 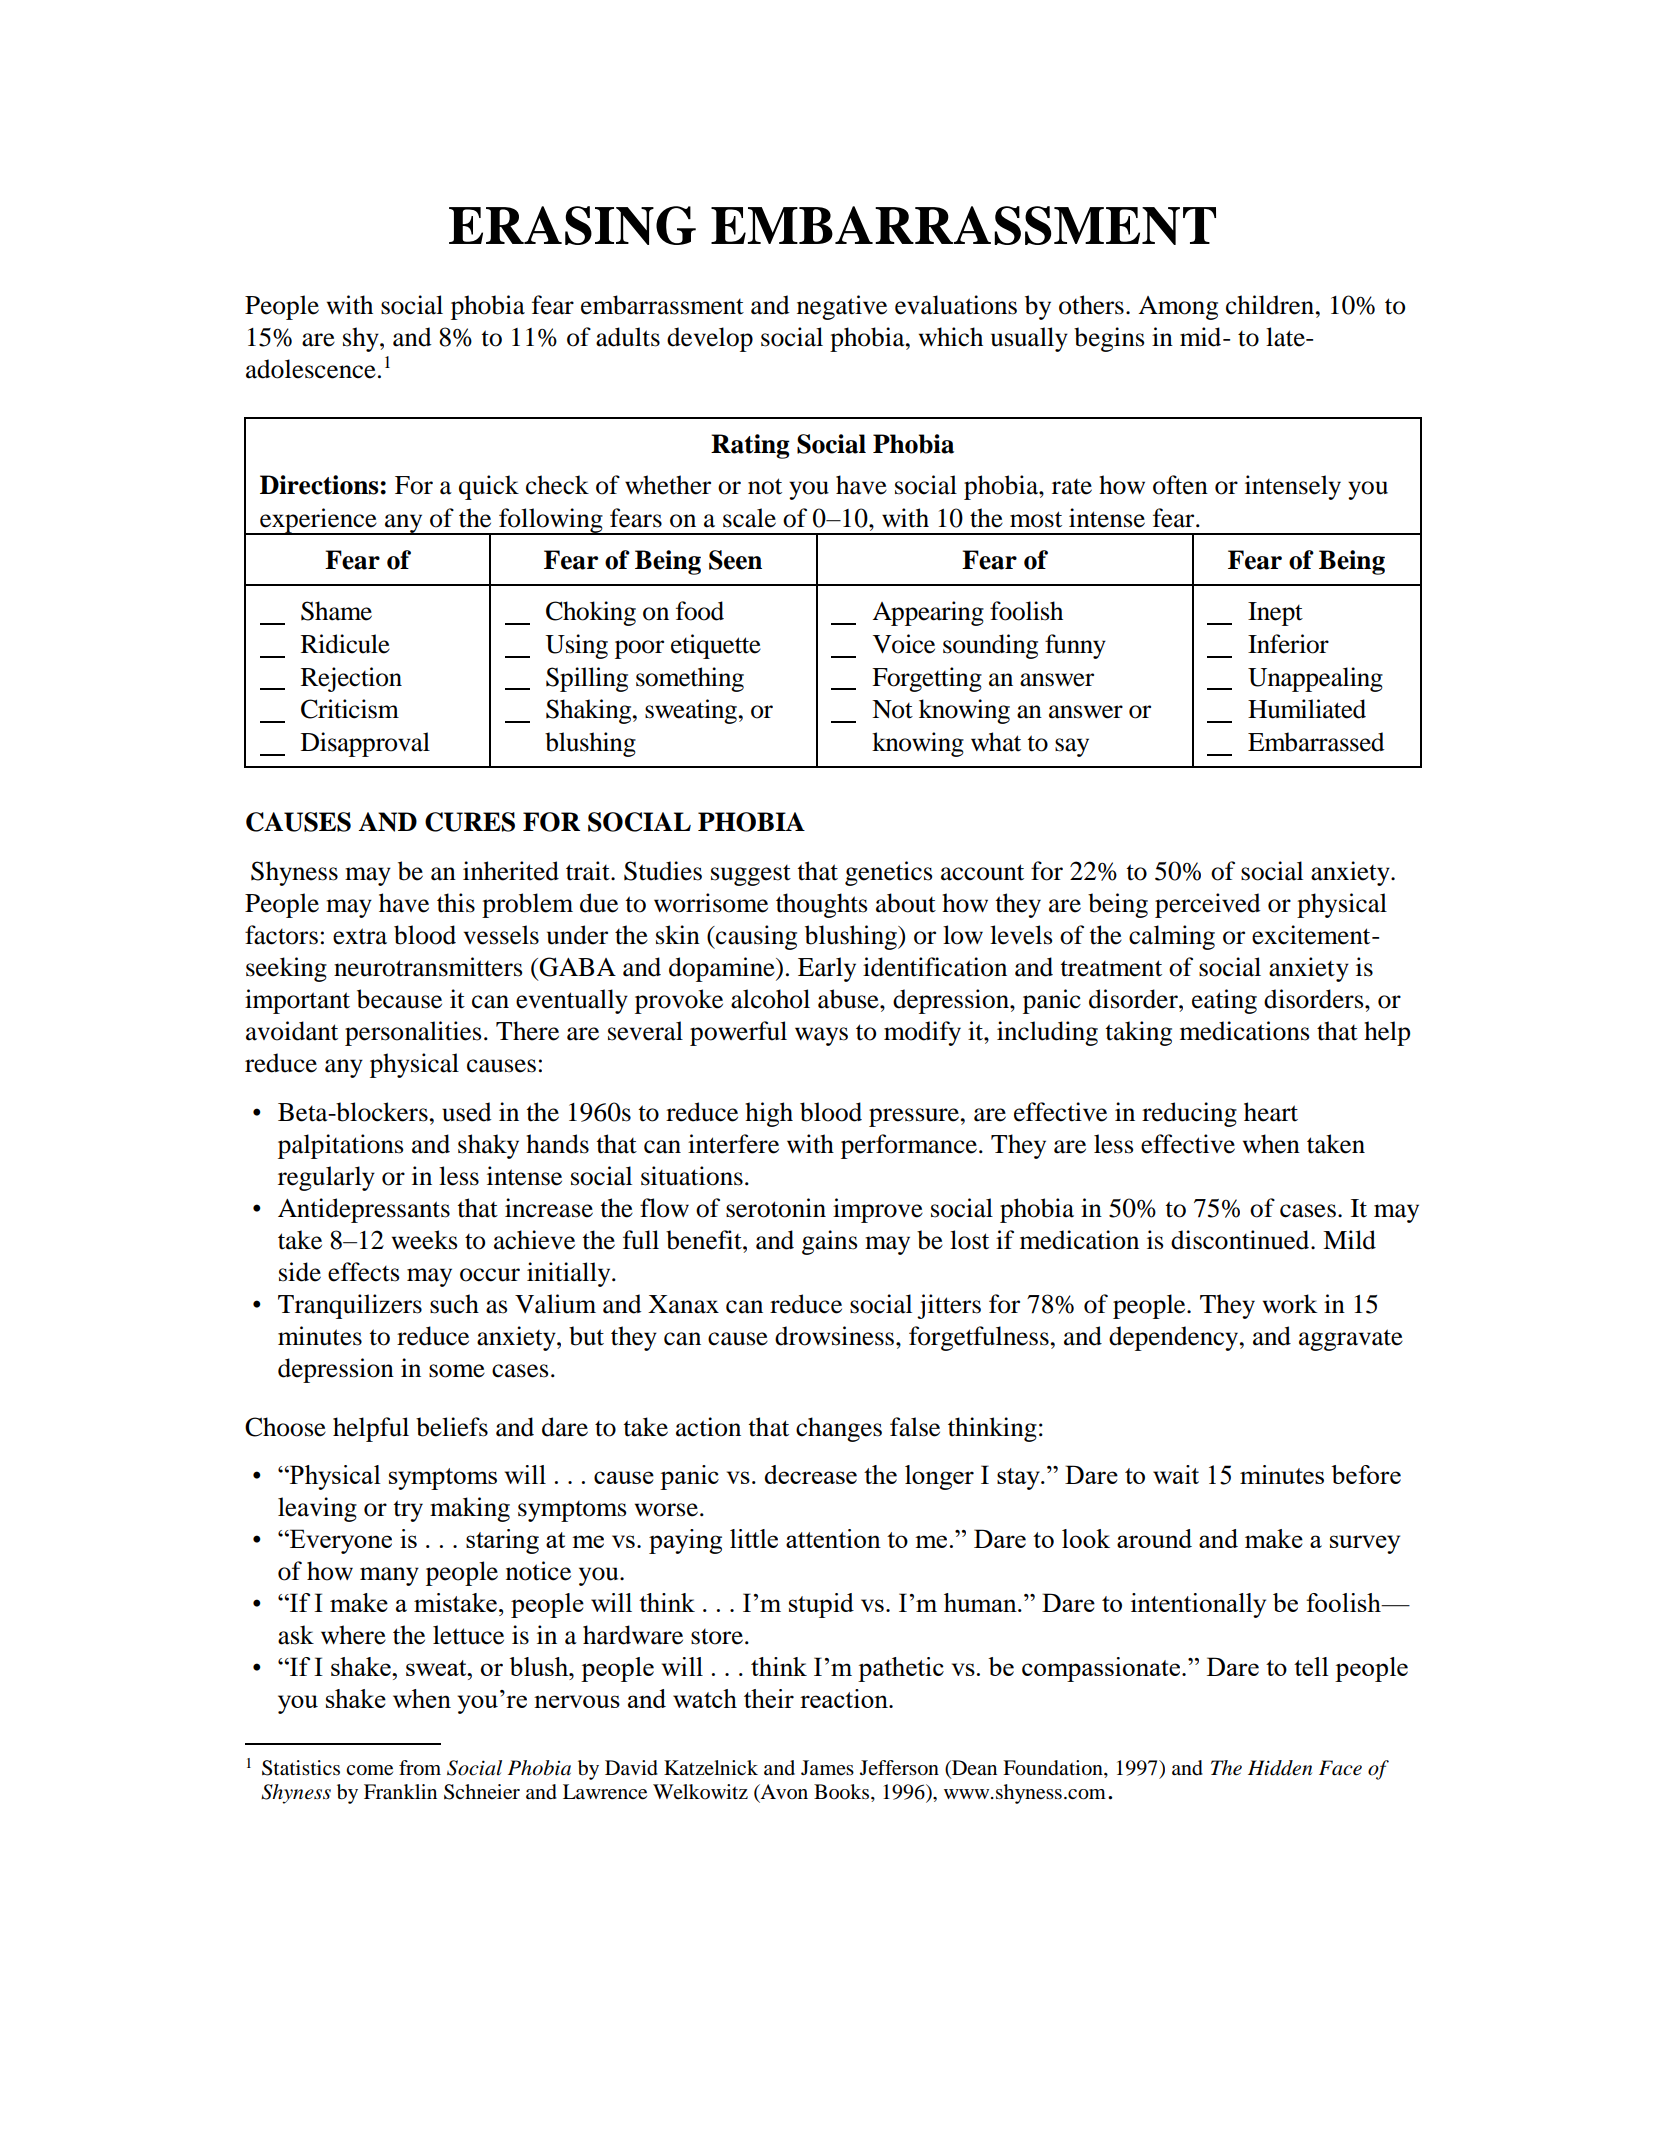 What do you see at coordinates (452, 1427) in the page?
I see `beliefs` at bounding box center [452, 1427].
